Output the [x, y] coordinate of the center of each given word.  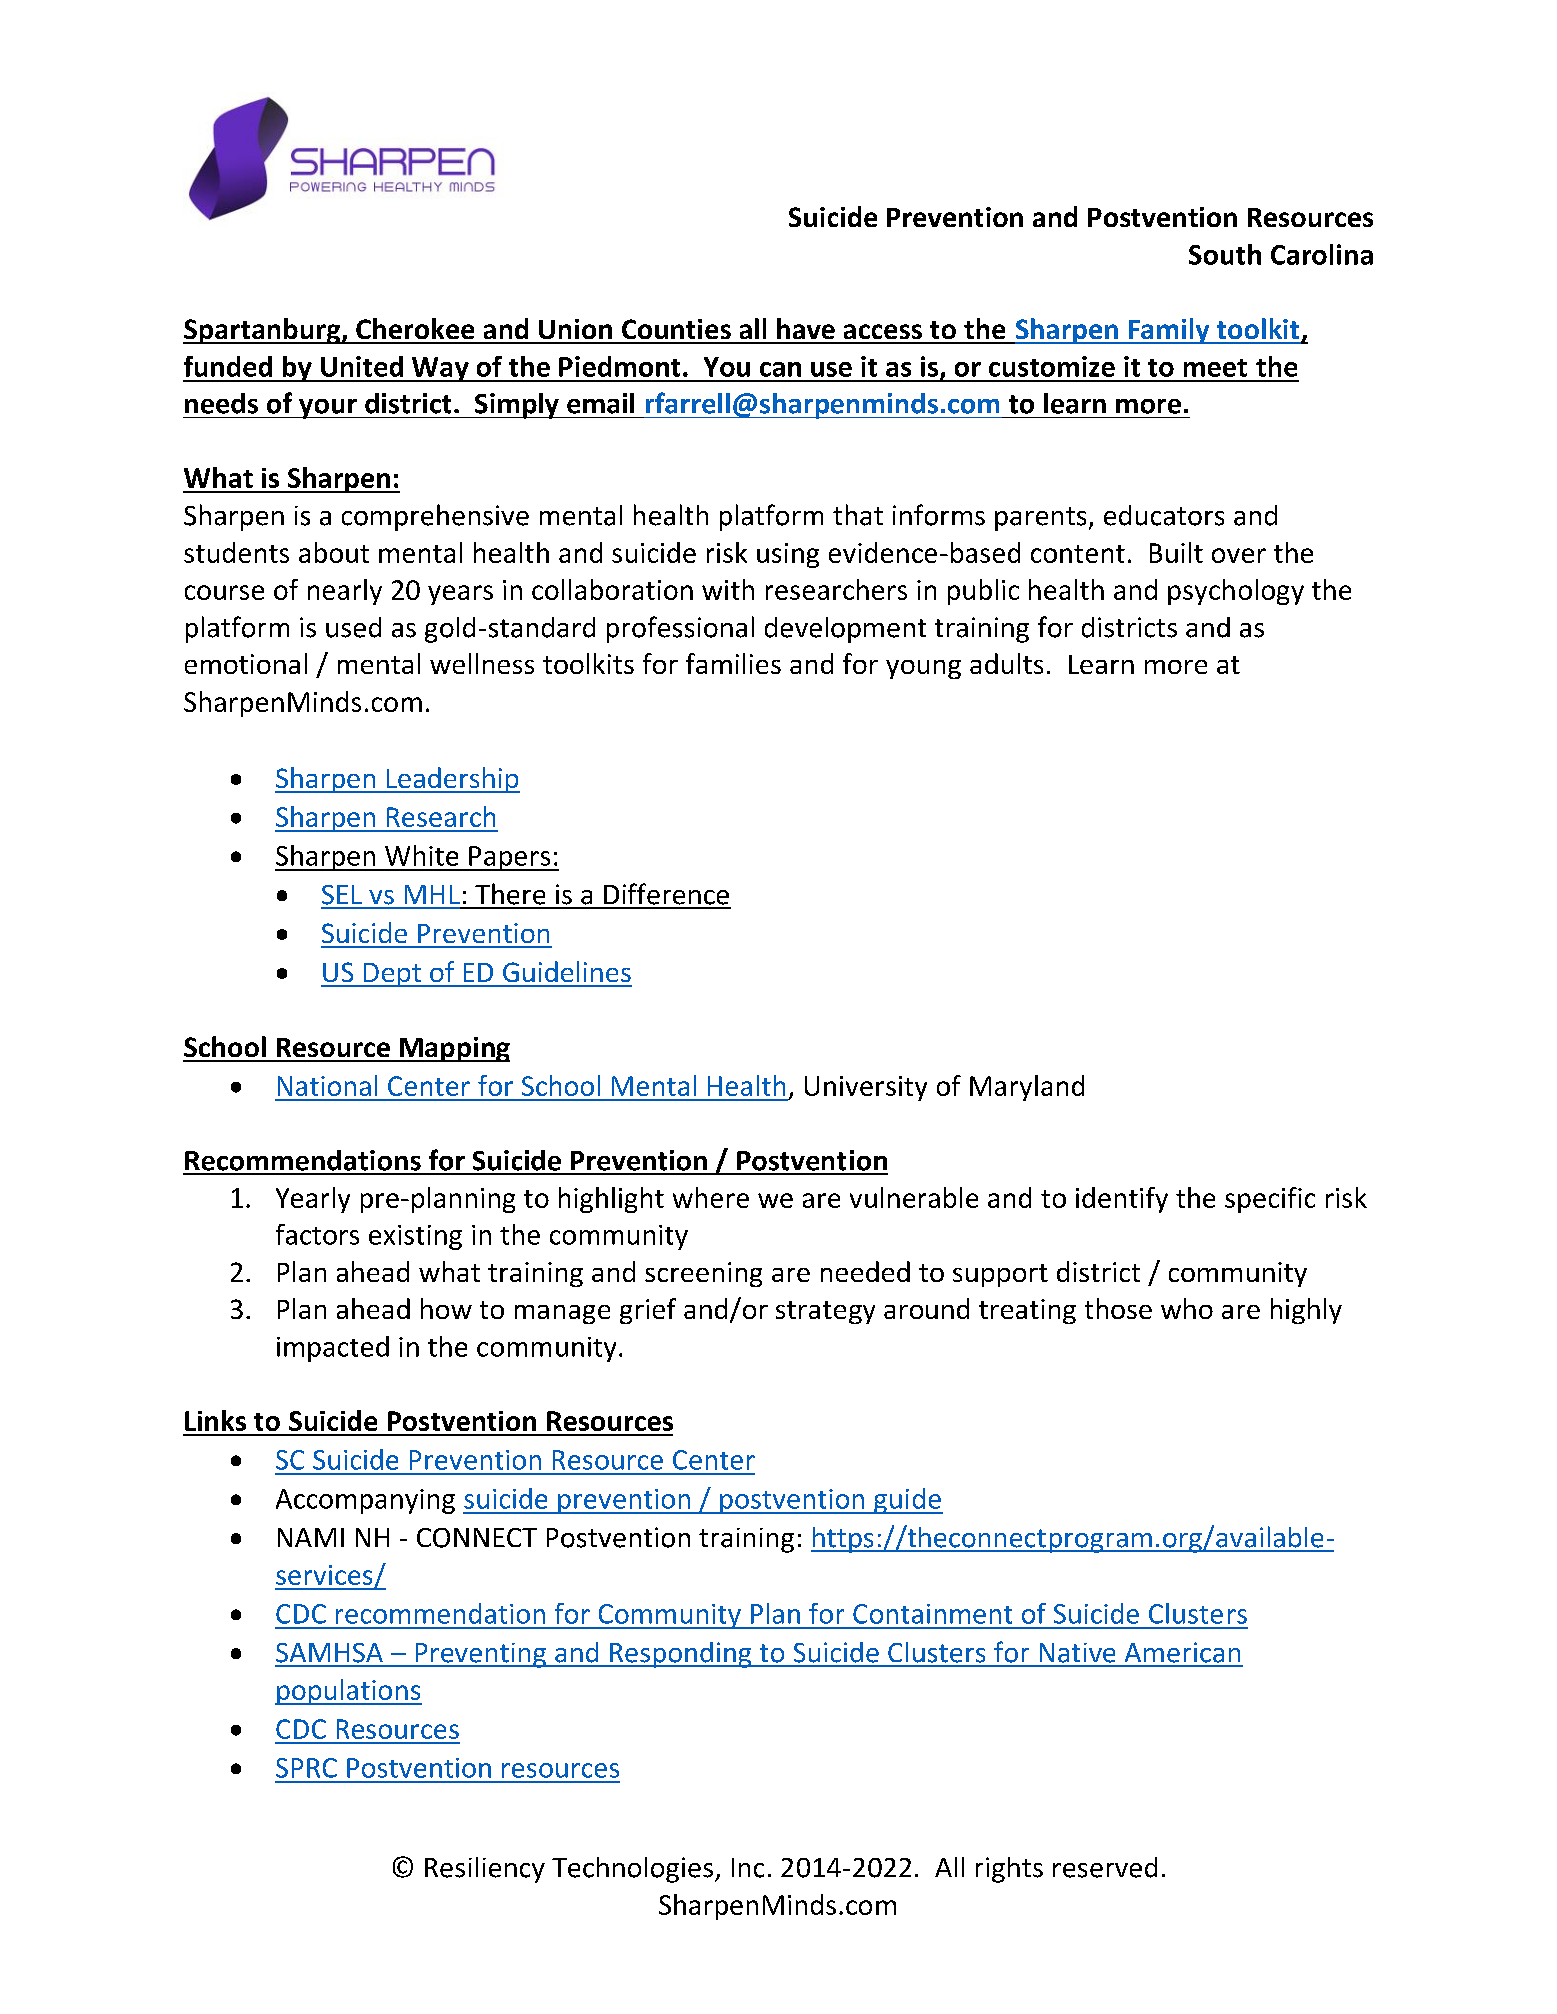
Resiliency [485, 1870]
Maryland [1027, 1088]
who [1187, 1308]
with [728, 589]
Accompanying [365, 1501]
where [711, 1197]
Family [1169, 331]
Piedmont [619, 366]
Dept [392, 975]
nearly [345, 592]
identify [1122, 1200]
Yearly [313, 1200]
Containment [932, 1614]
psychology [1236, 592]
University [866, 1088]
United [362, 366]
